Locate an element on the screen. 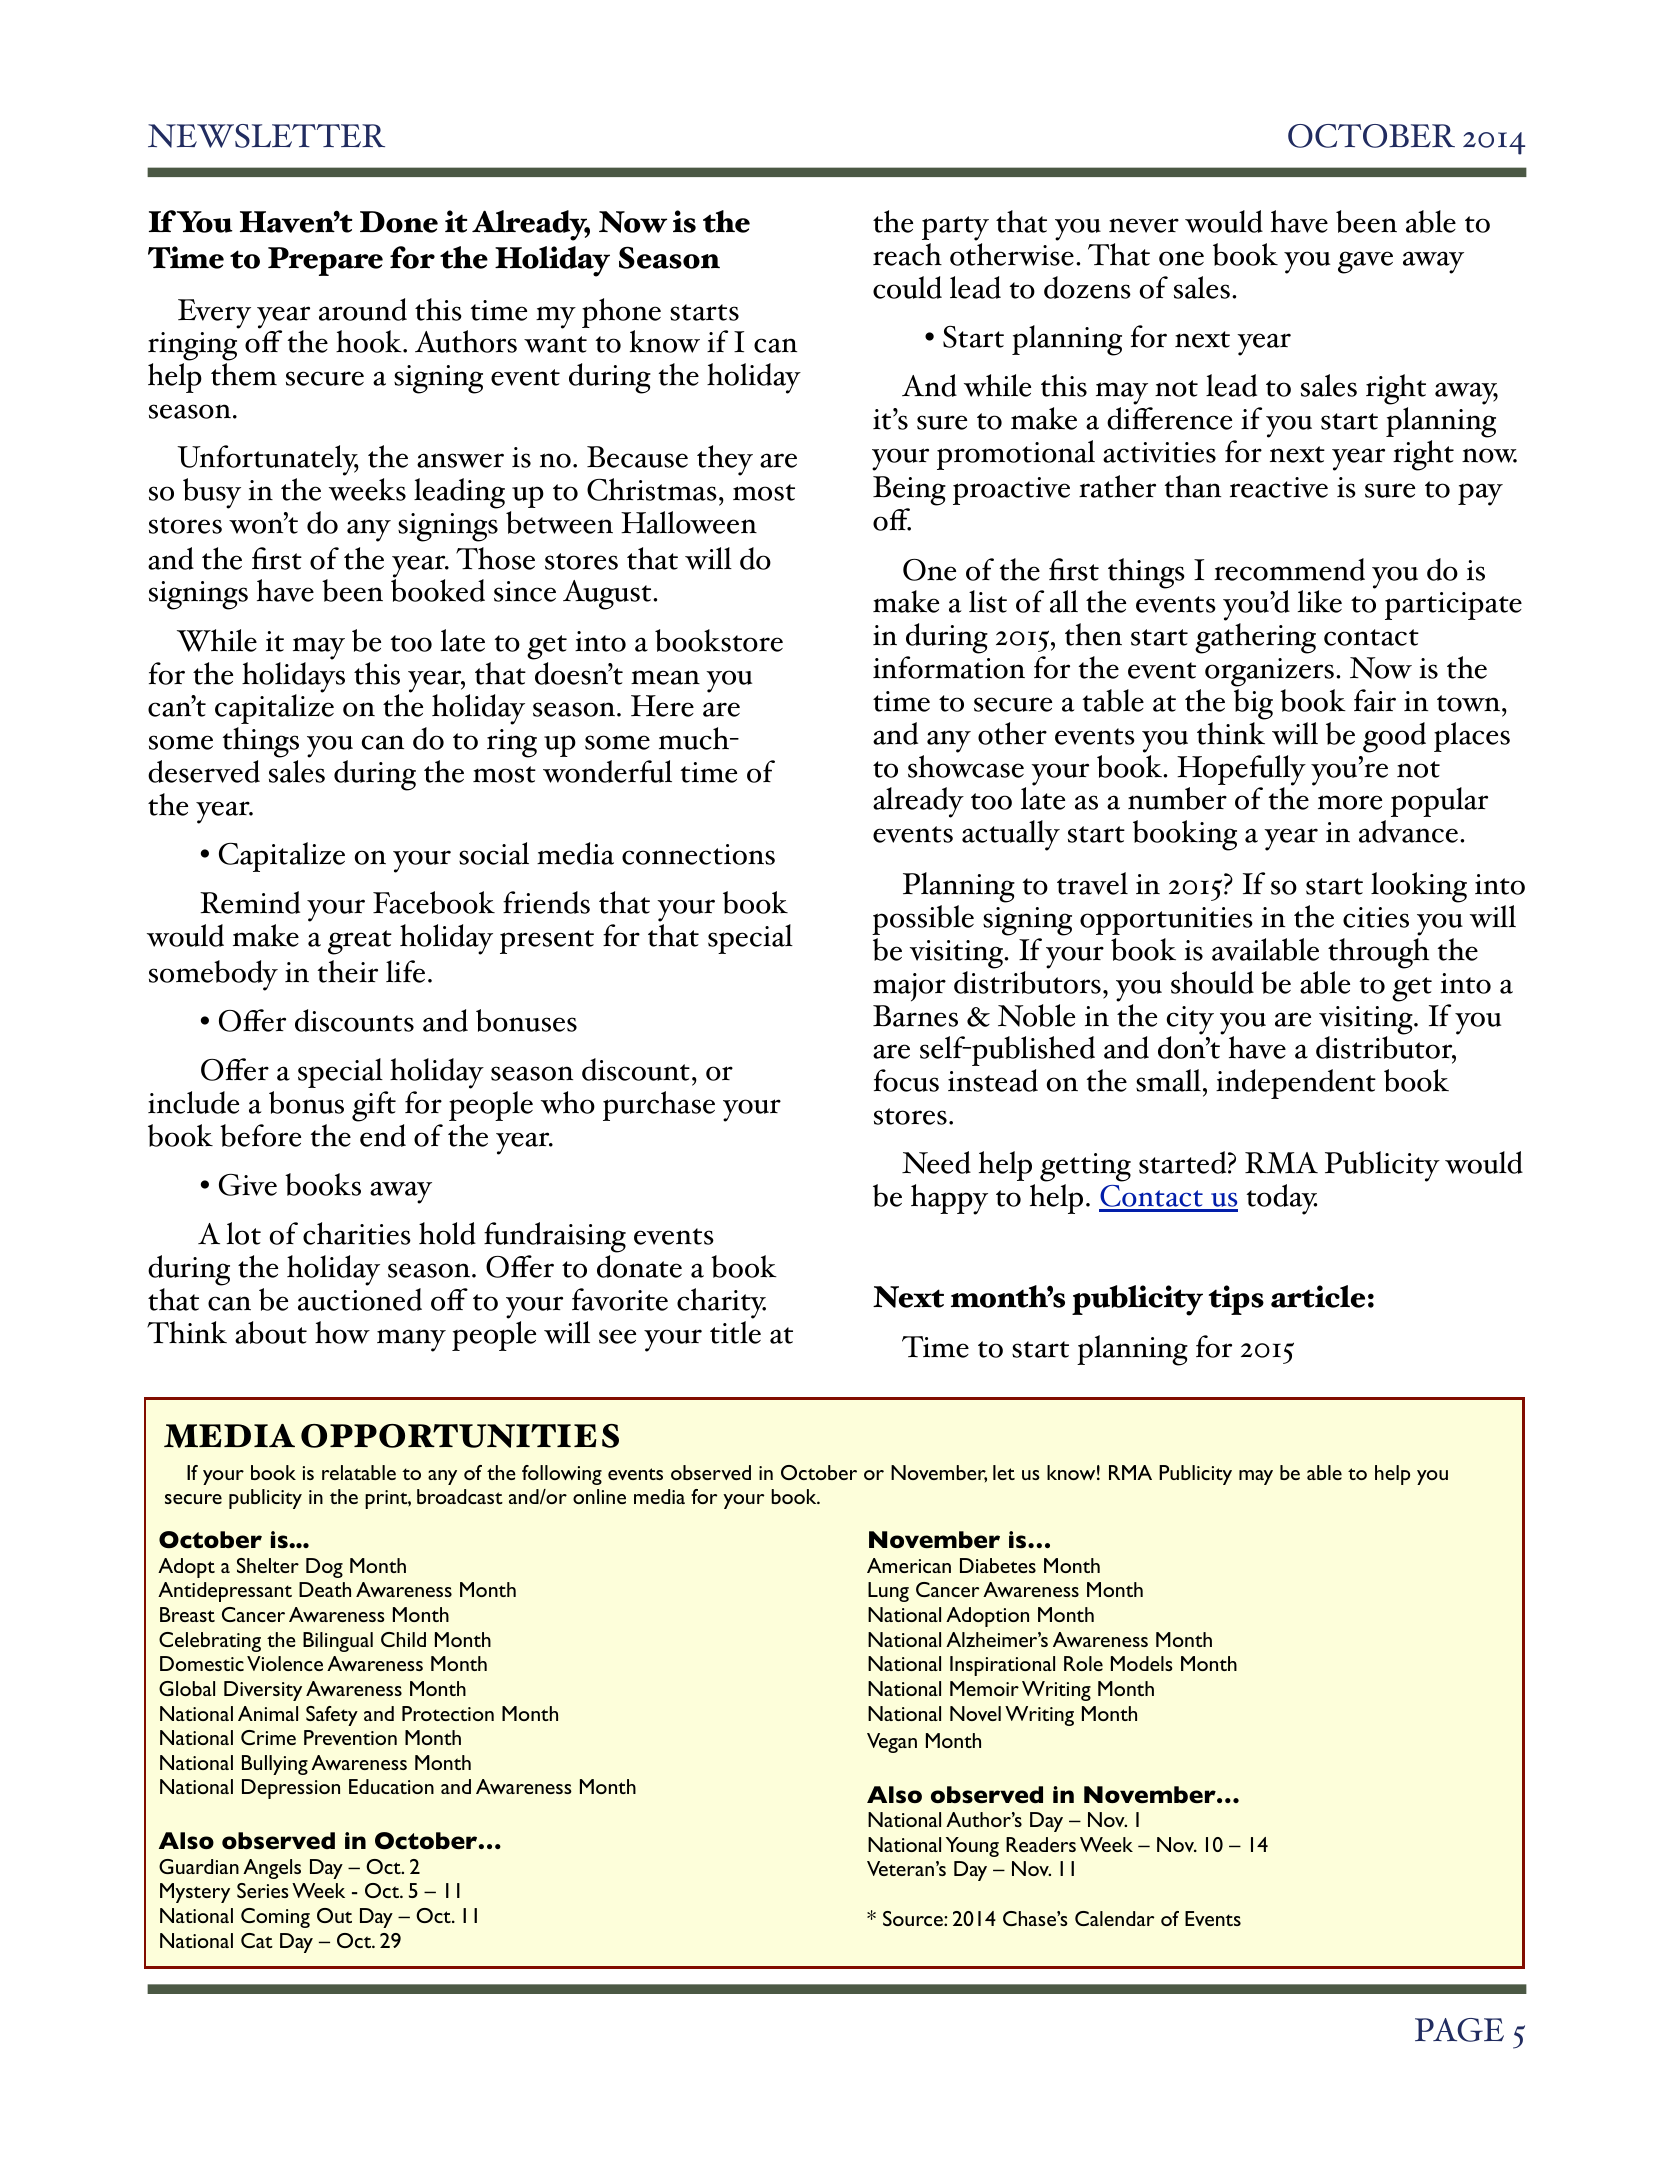 The width and height of the screenshot is (1674, 2167). gift is located at coordinates (374, 1106).
